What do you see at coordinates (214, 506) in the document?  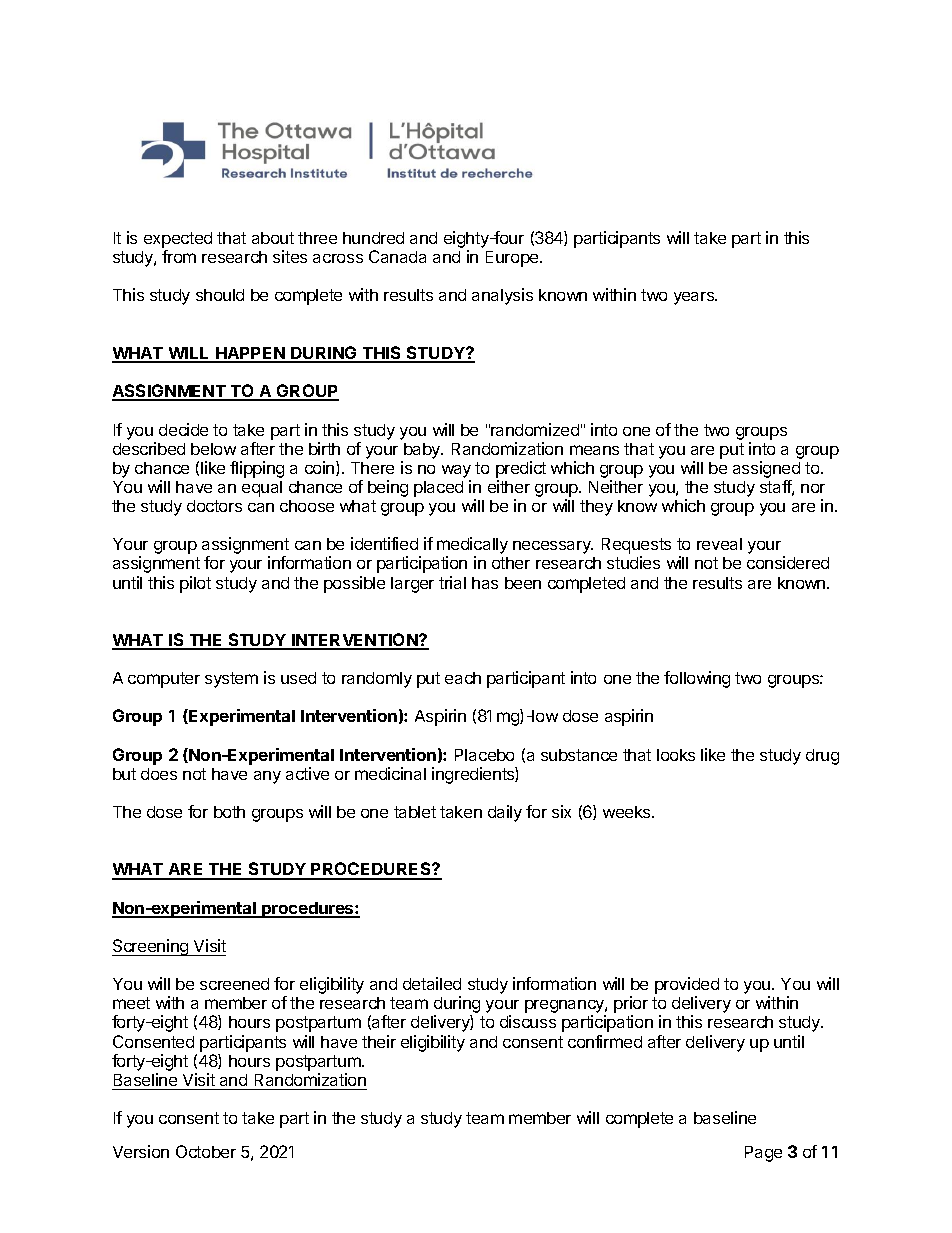 I see `doctors` at bounding box center [214, 506].
